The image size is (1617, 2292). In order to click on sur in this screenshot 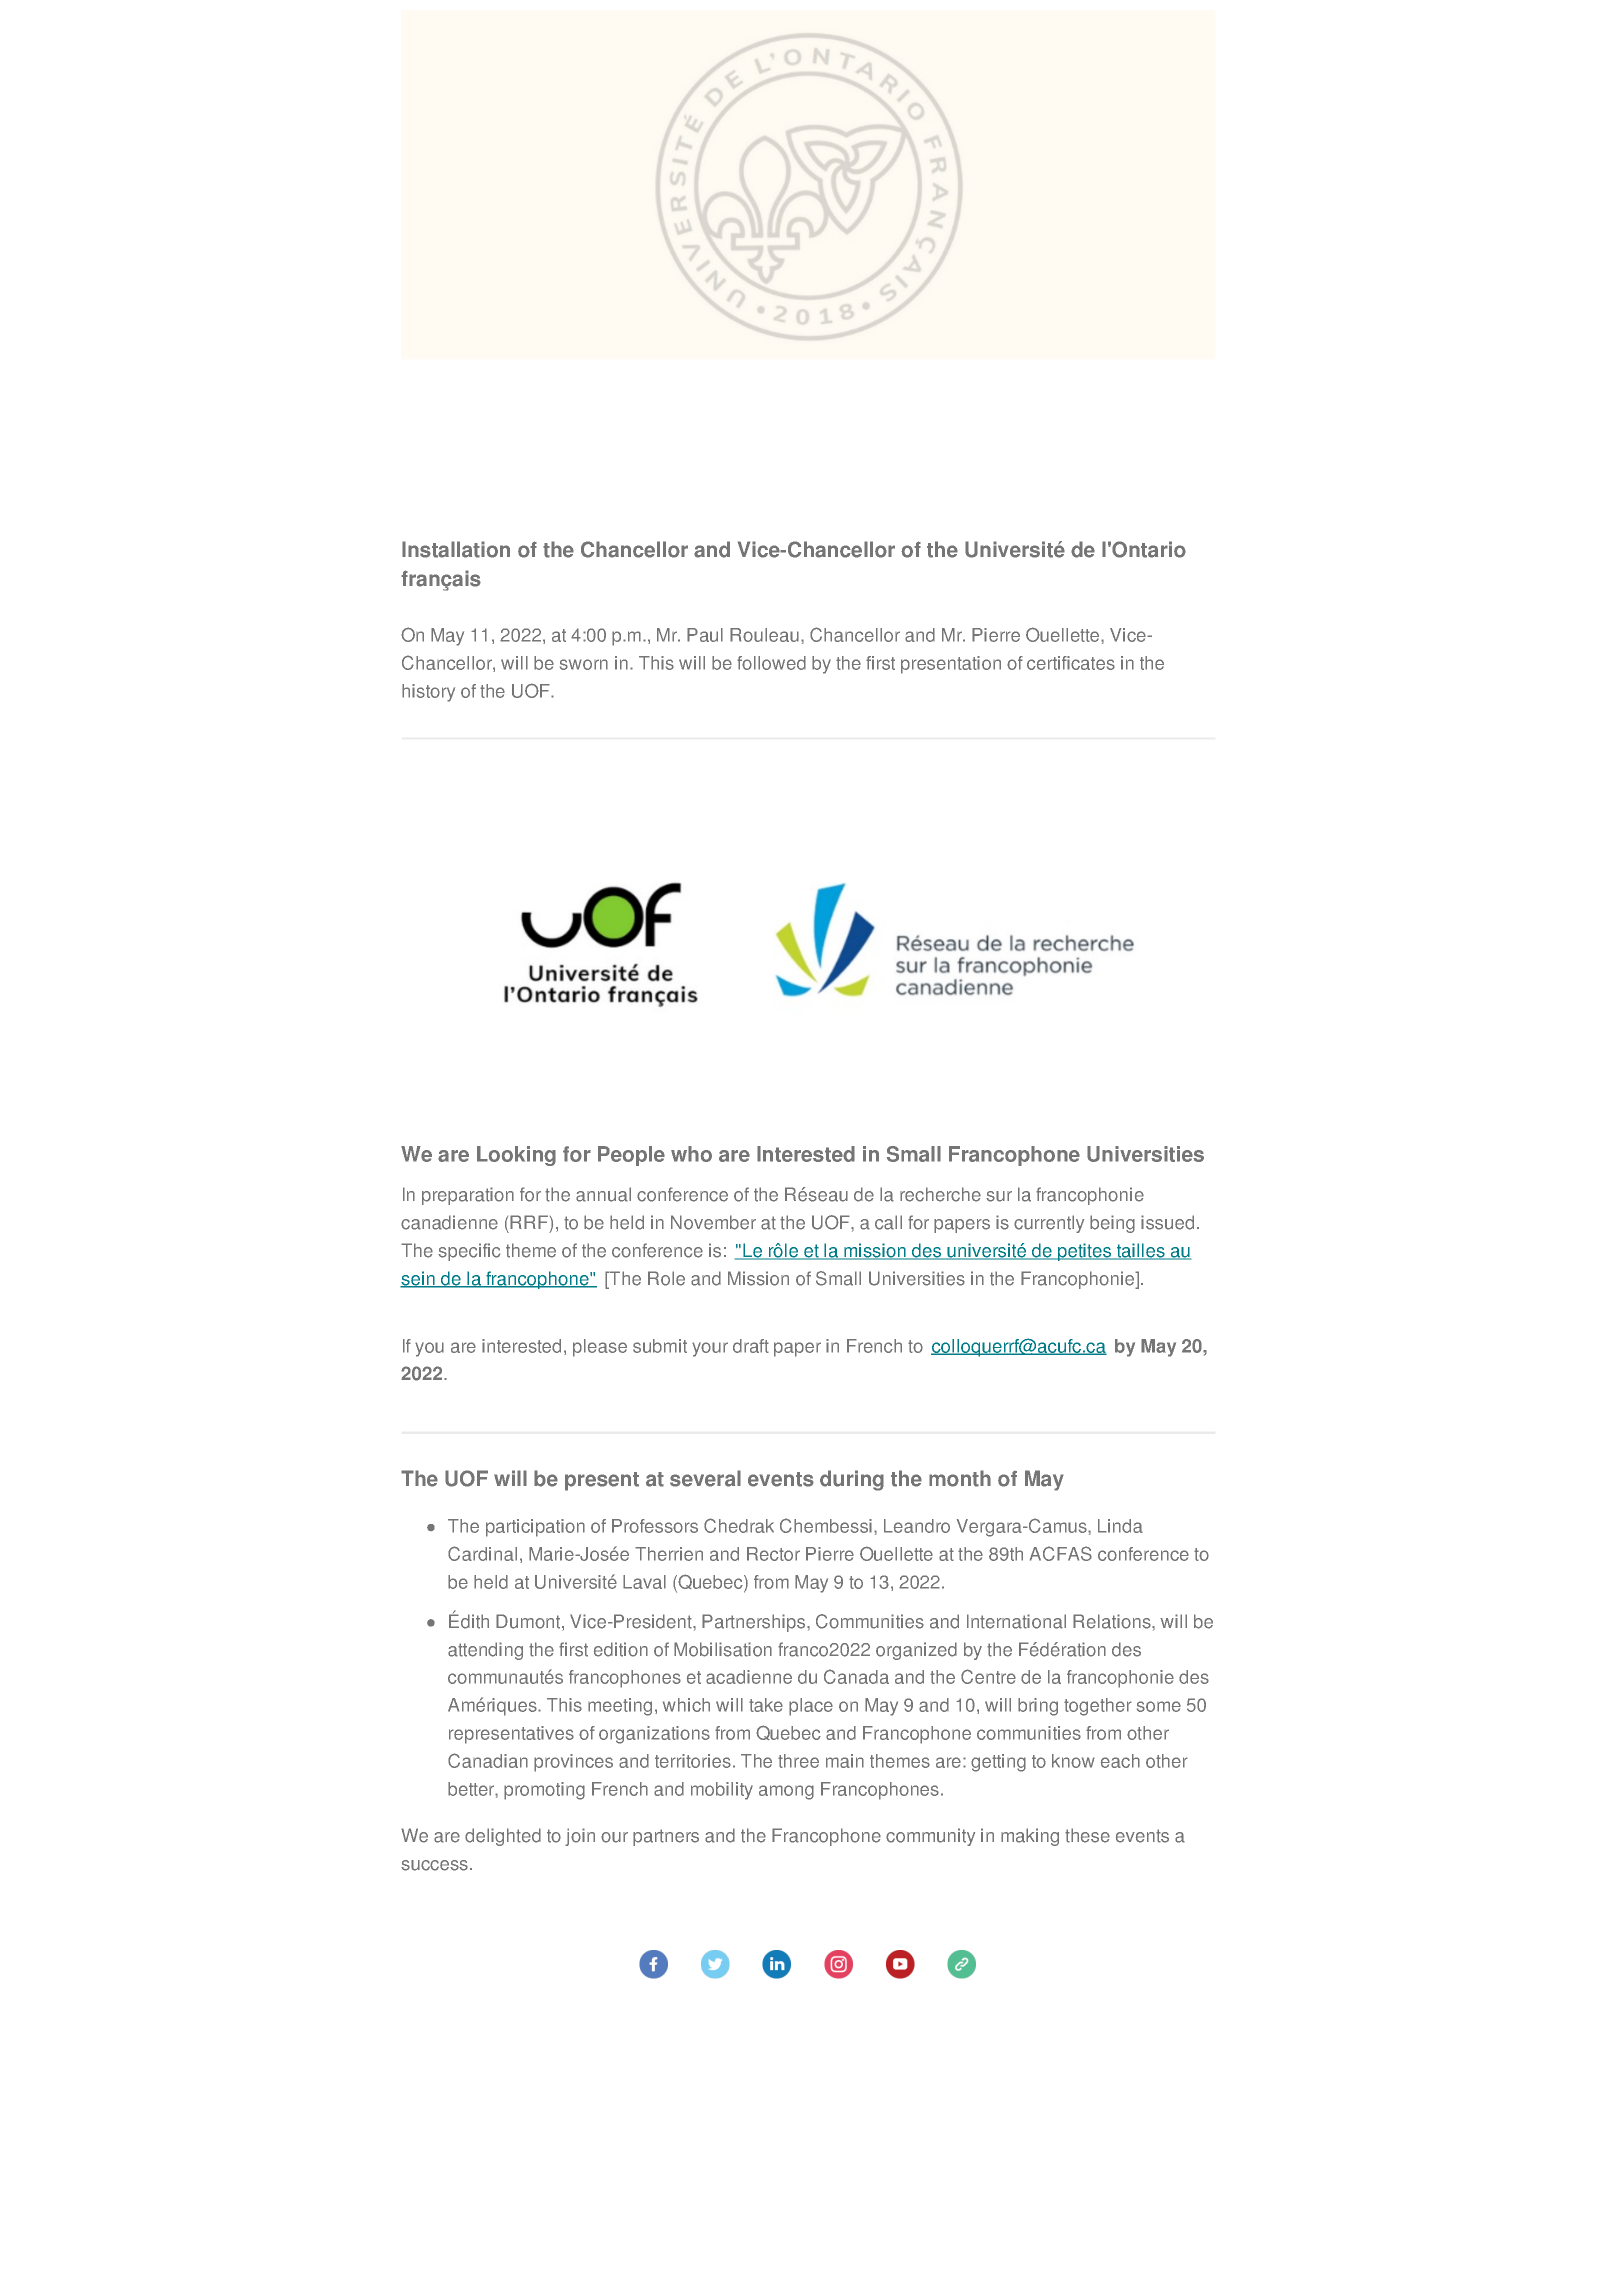, I will do `click(999, 1196)`.
